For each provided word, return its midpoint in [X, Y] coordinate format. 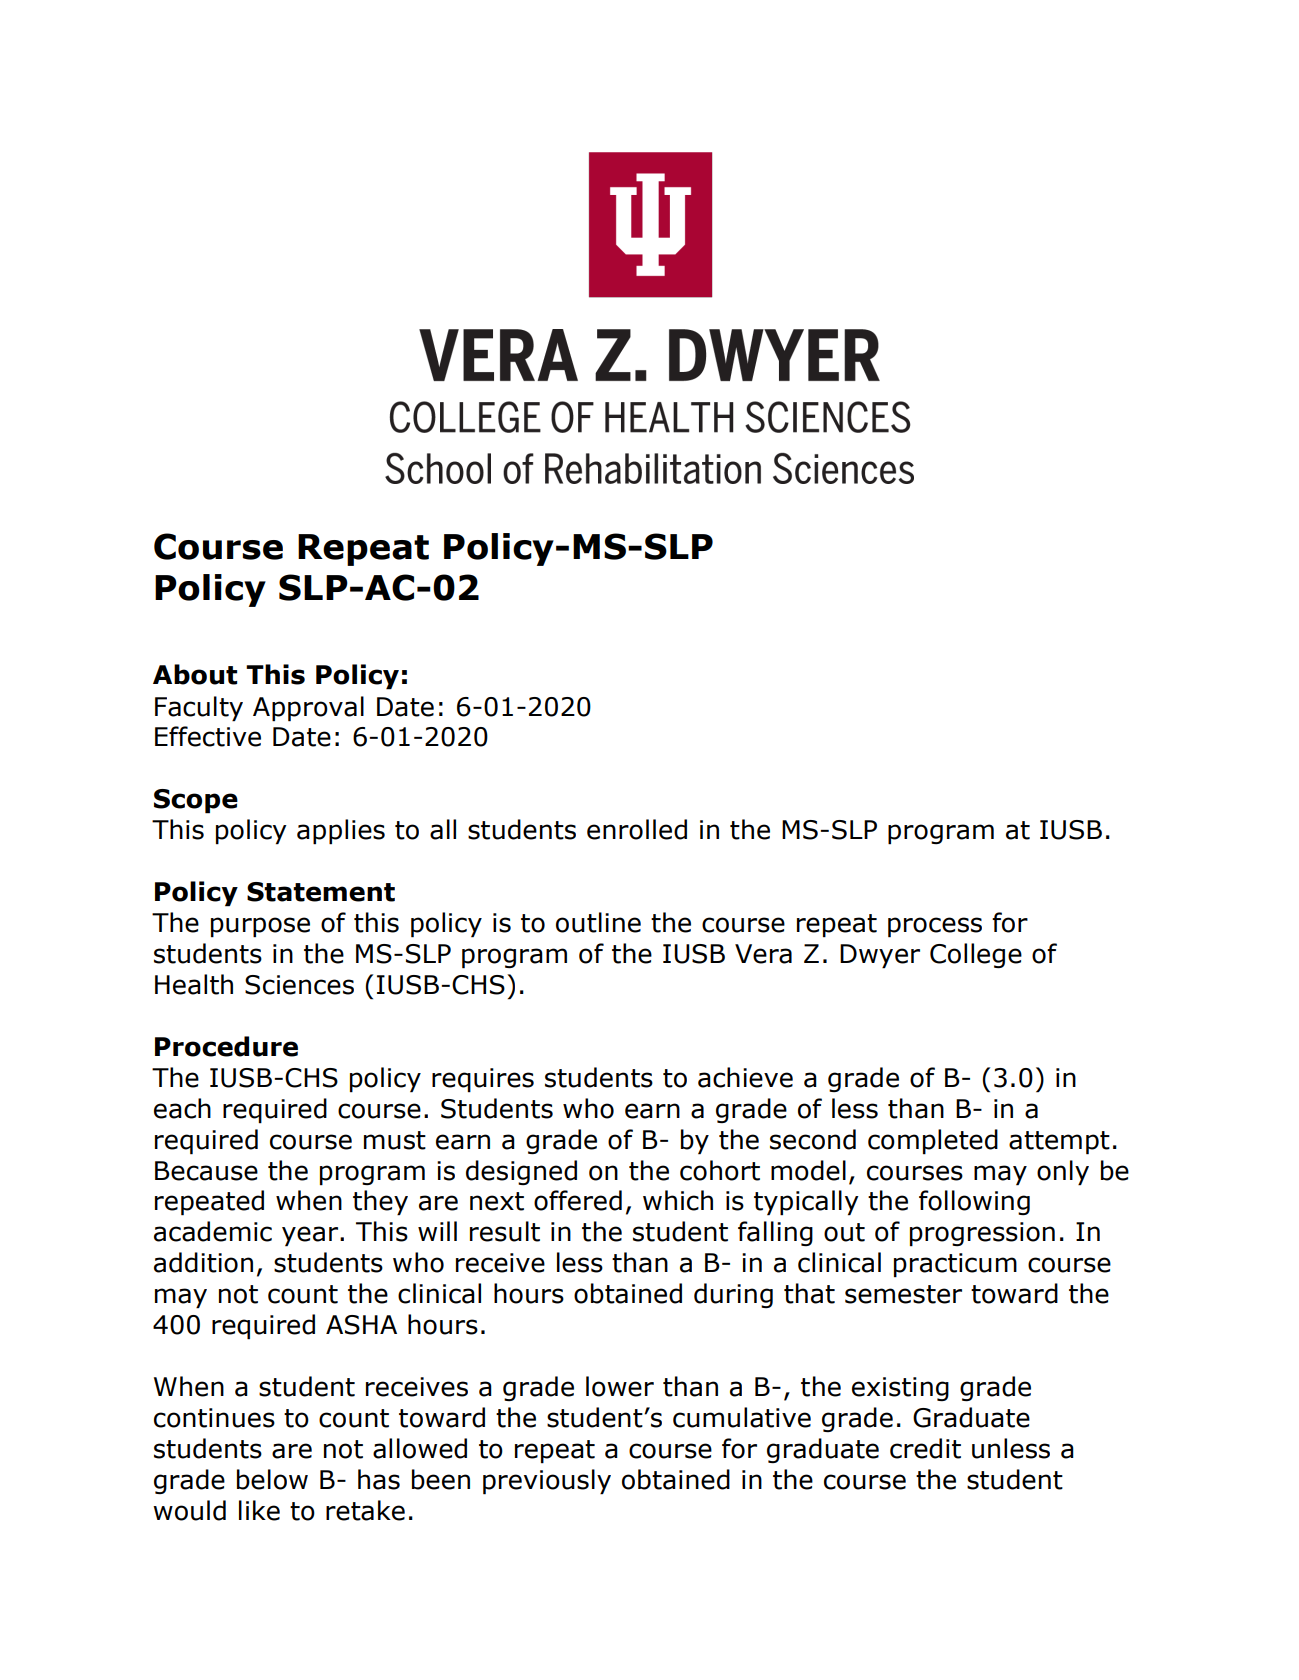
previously [547, 1482]
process [935, 927]
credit [925, 1448]
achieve [745, 1077]
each [182, 1108]
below [272, 1479]
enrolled [637, 829]
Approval [308, 709]
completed [933, 1142]
